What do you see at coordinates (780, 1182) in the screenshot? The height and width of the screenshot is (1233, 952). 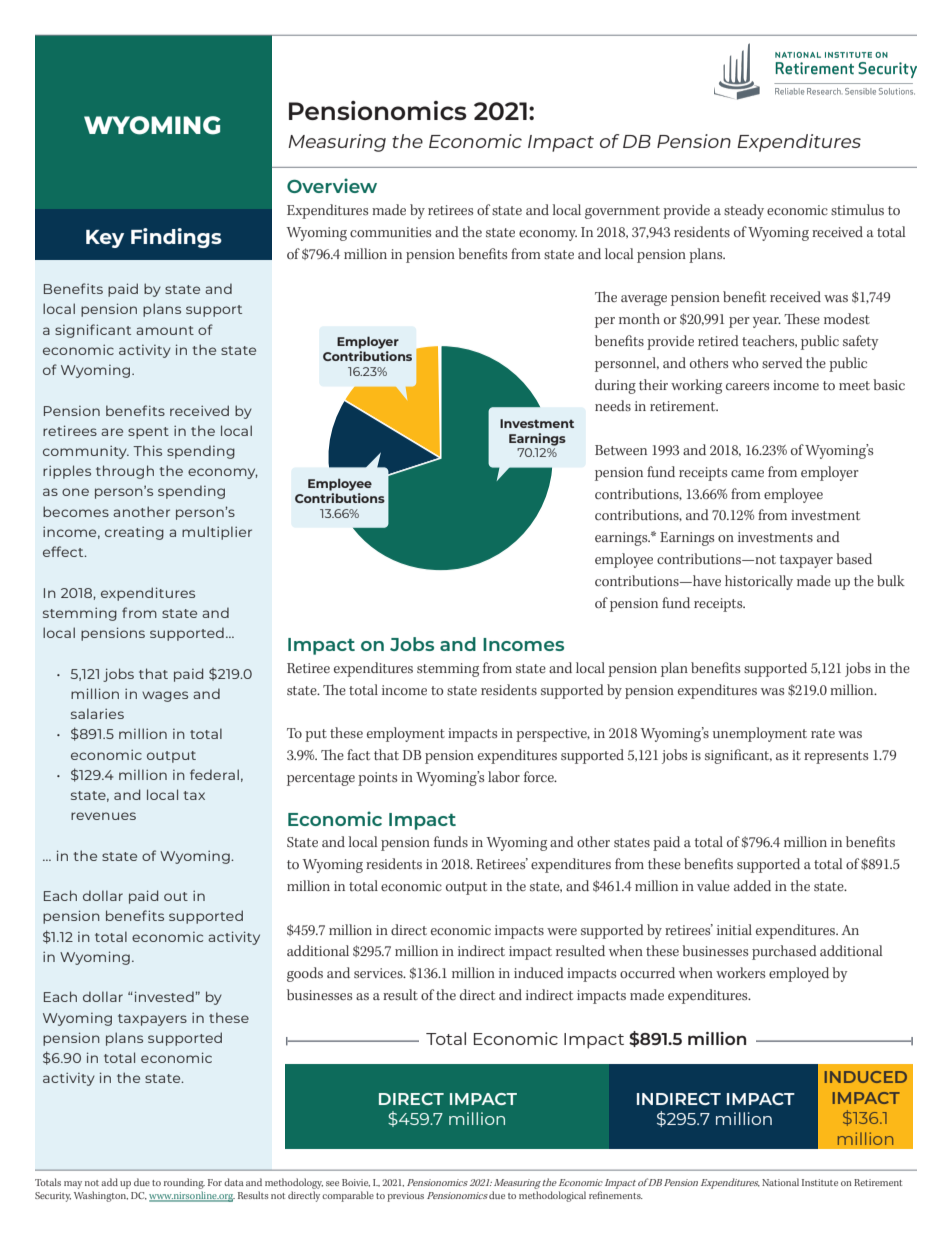 I see `National` at bounding box center [780, 1182].
